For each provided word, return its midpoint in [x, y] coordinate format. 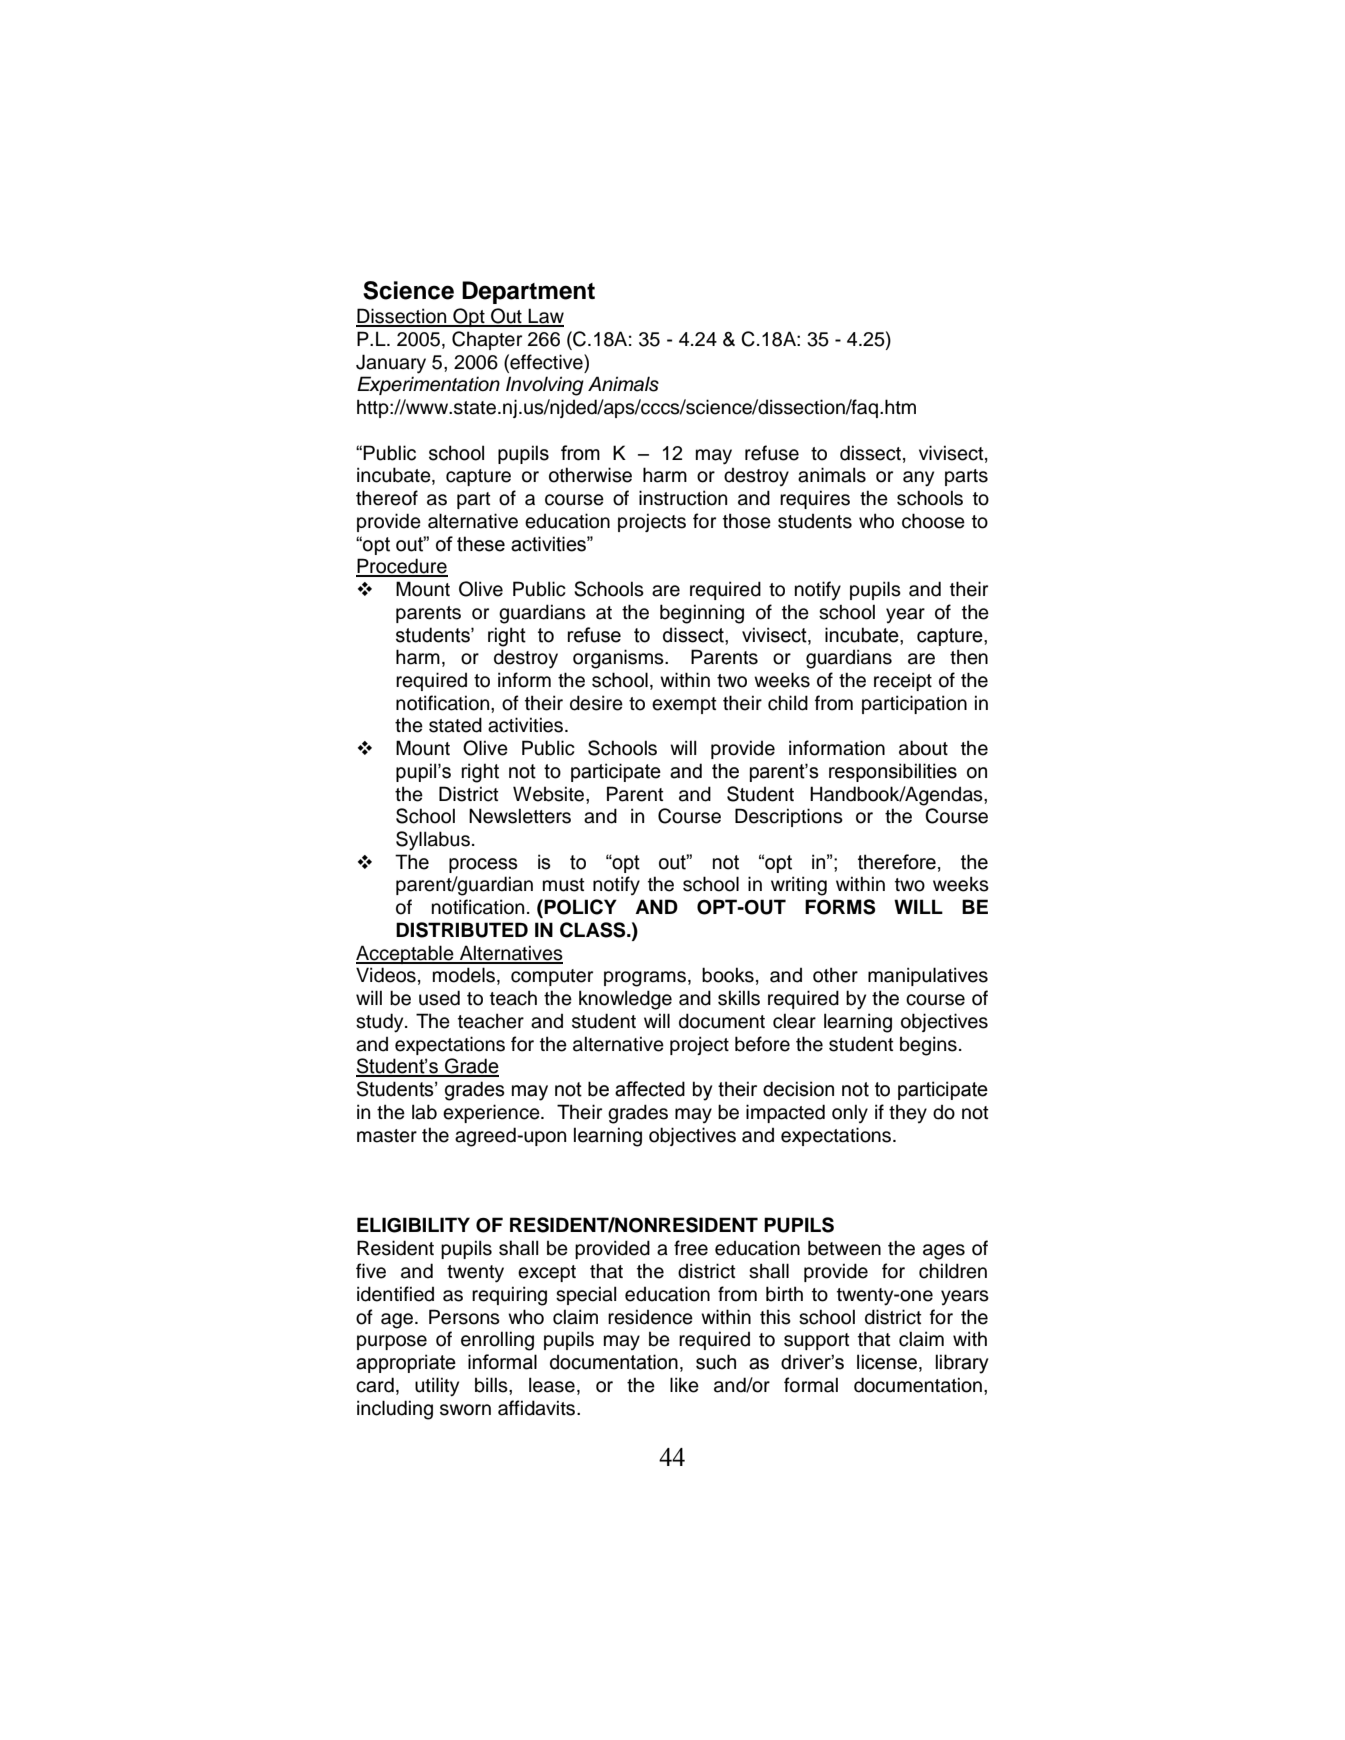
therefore [897, 862]
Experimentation [428, 385]
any [918, 479]
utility [437, 1387]
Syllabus [433, 841]
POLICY [579, 908]
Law [545, 317]
